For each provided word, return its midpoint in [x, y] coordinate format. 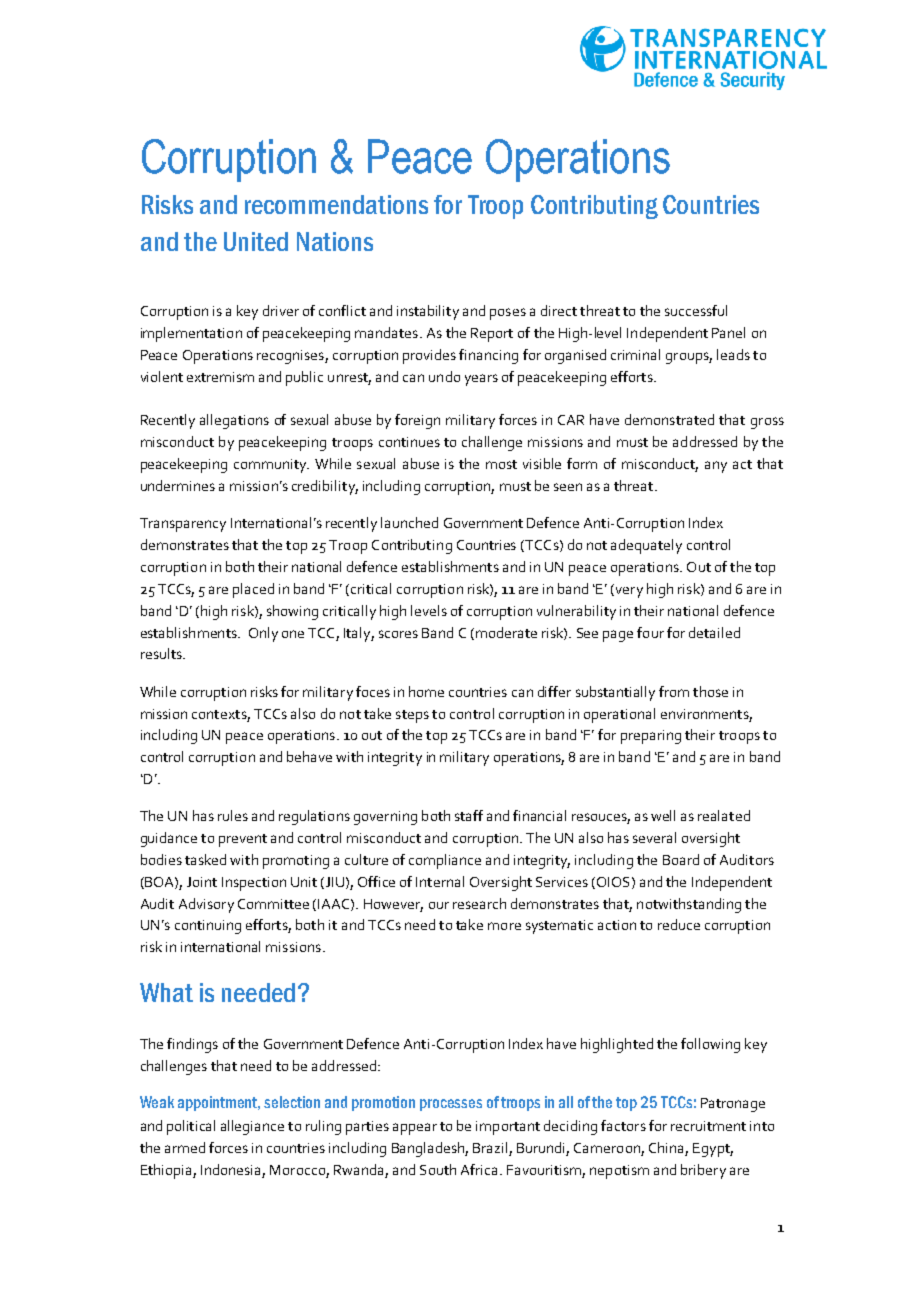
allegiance [252, 1127]
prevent [243, 840]
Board [681, 859]
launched [409, 522]
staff [469, 815]
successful [696, 310]
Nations [335, 241]
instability [428, 312]
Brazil [491, 1149]
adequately [646, 546]
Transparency [183, 525]
